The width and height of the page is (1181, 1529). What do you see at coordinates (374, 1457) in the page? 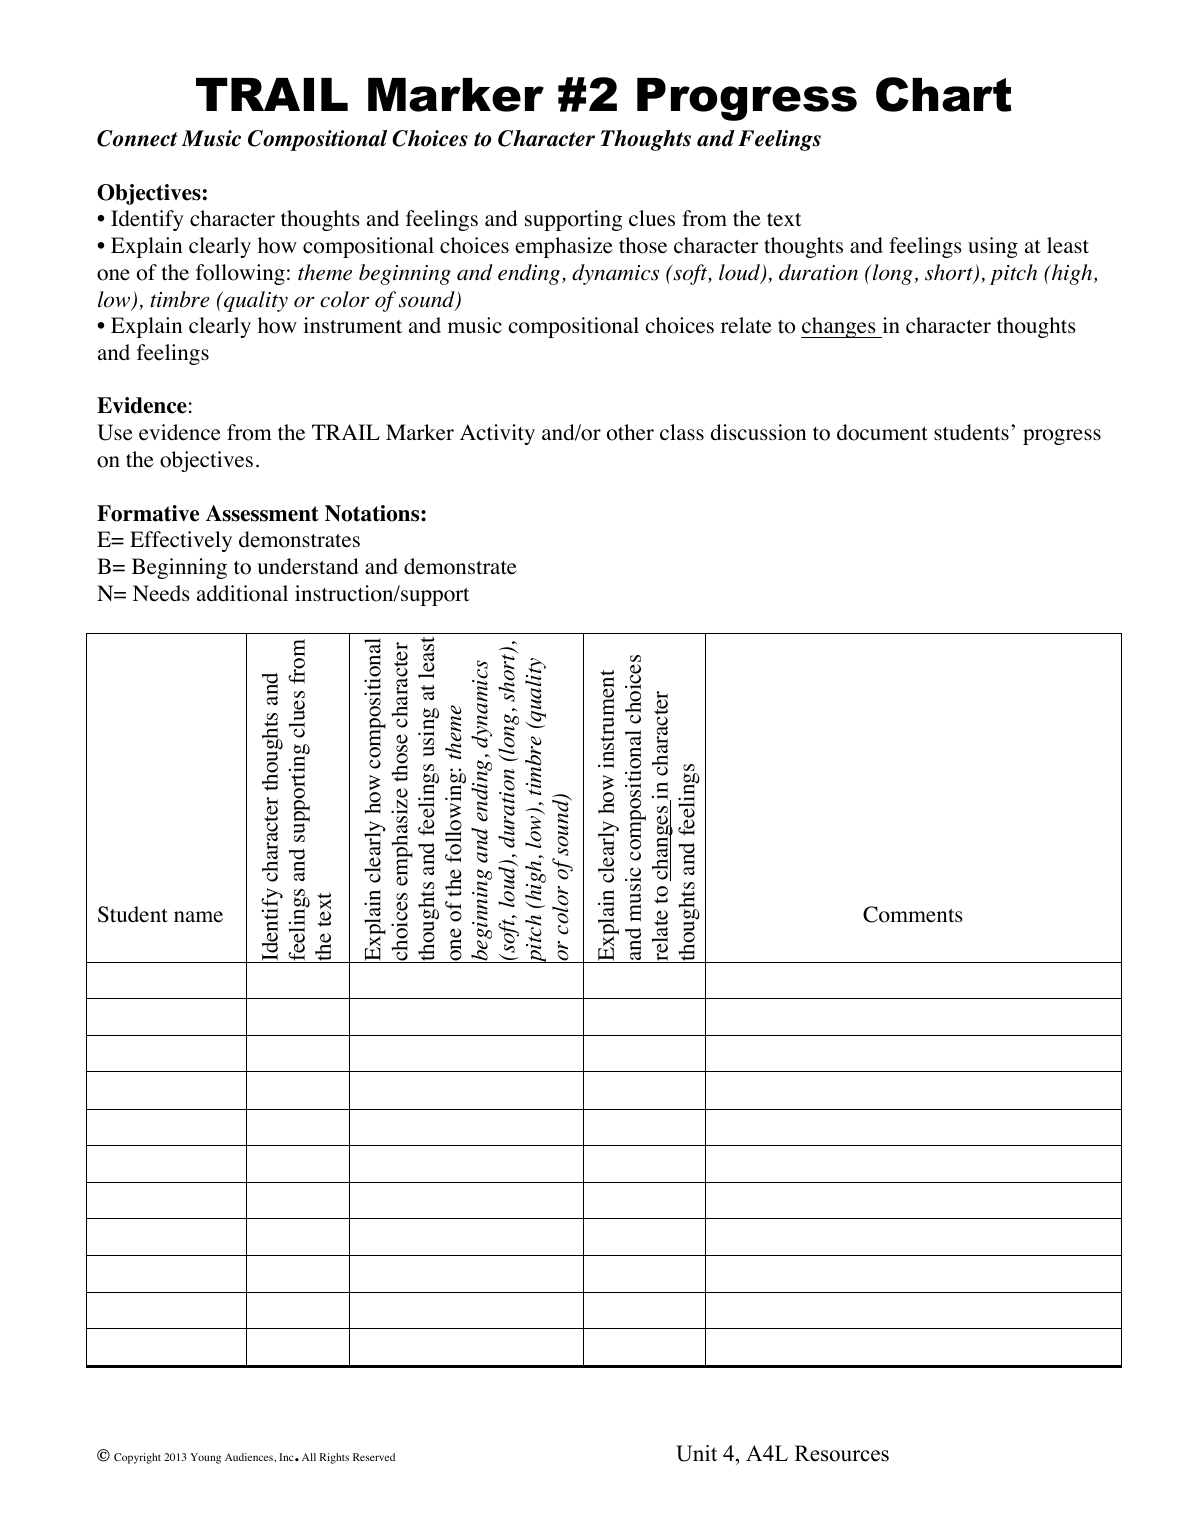
I see `Reserved` at bounding box center [374, 1457].
